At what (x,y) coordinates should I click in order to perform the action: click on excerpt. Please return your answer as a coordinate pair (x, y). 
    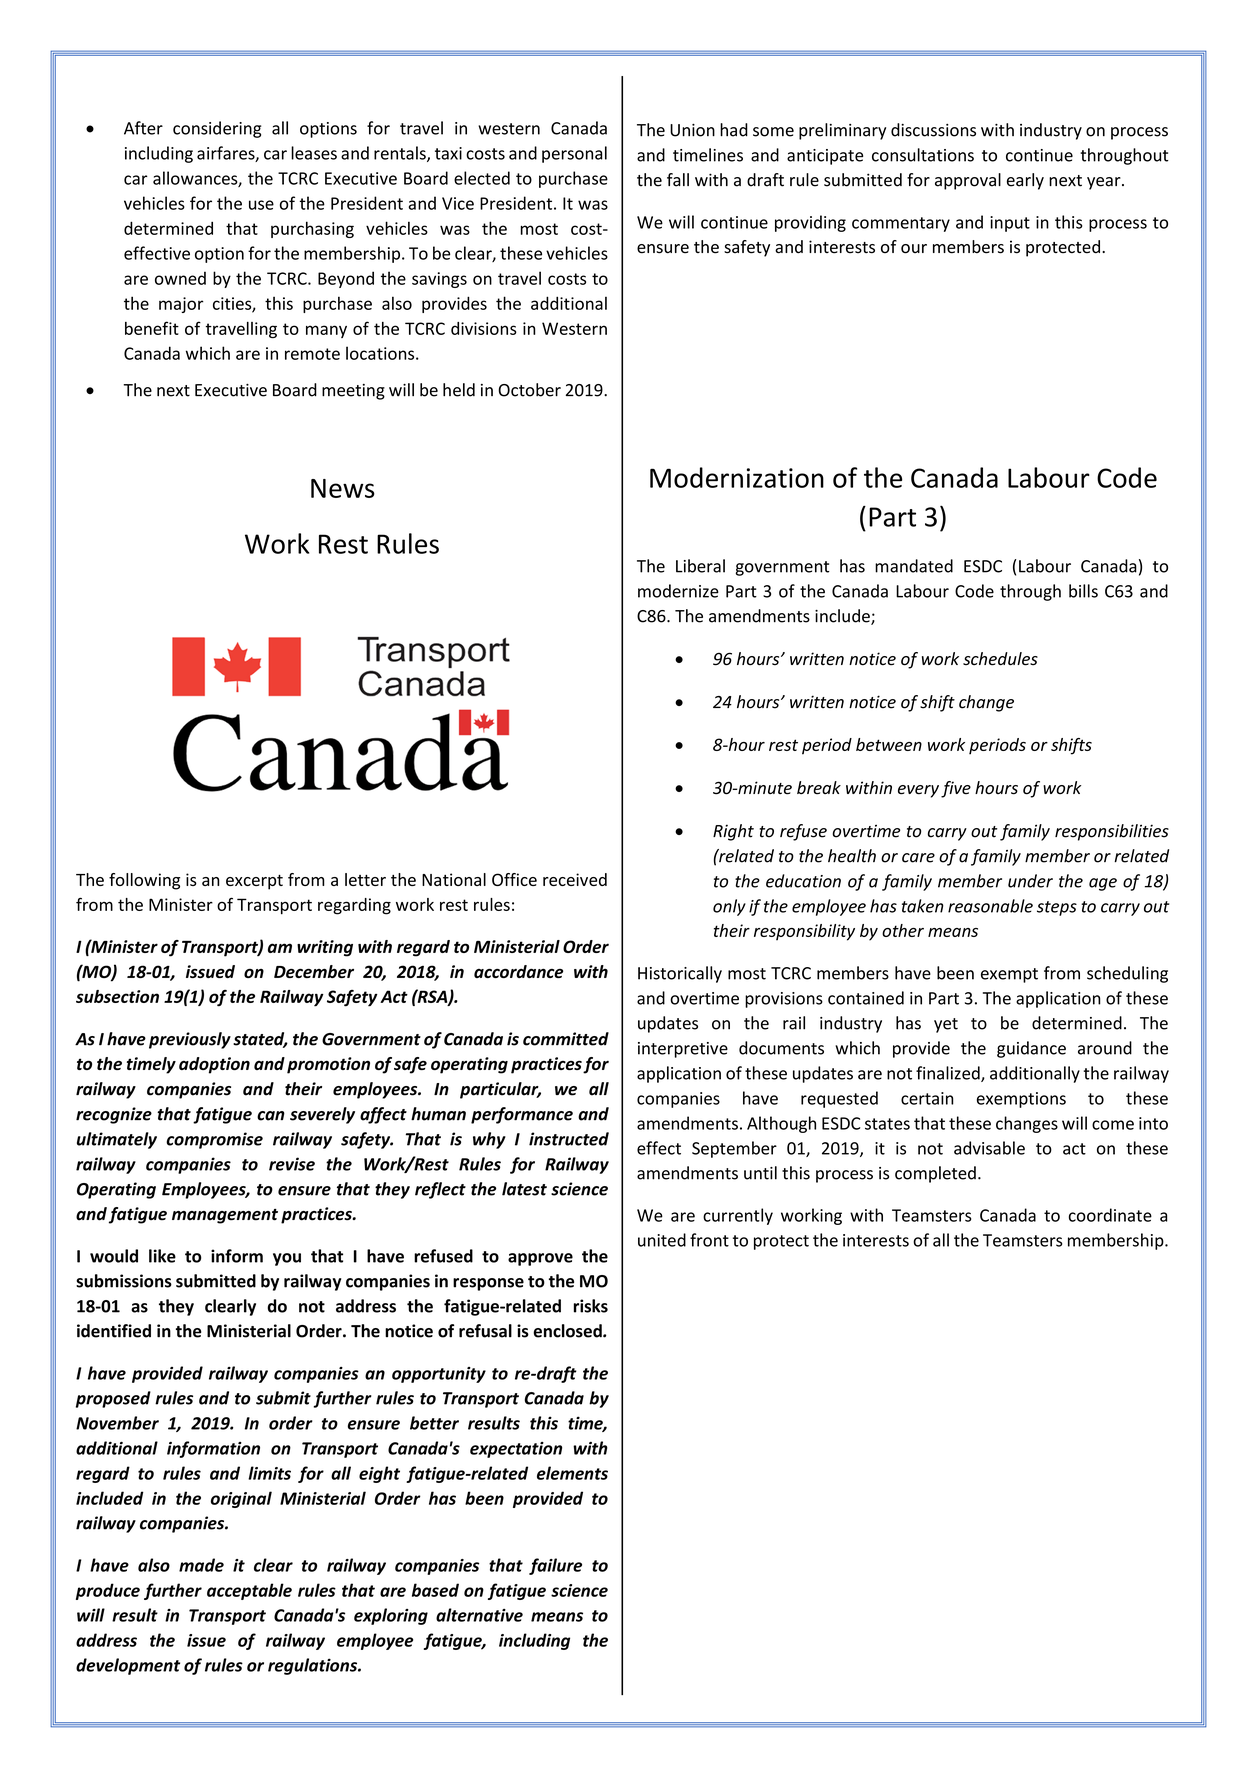
    Looking at the image, I should click on (254, 882).
